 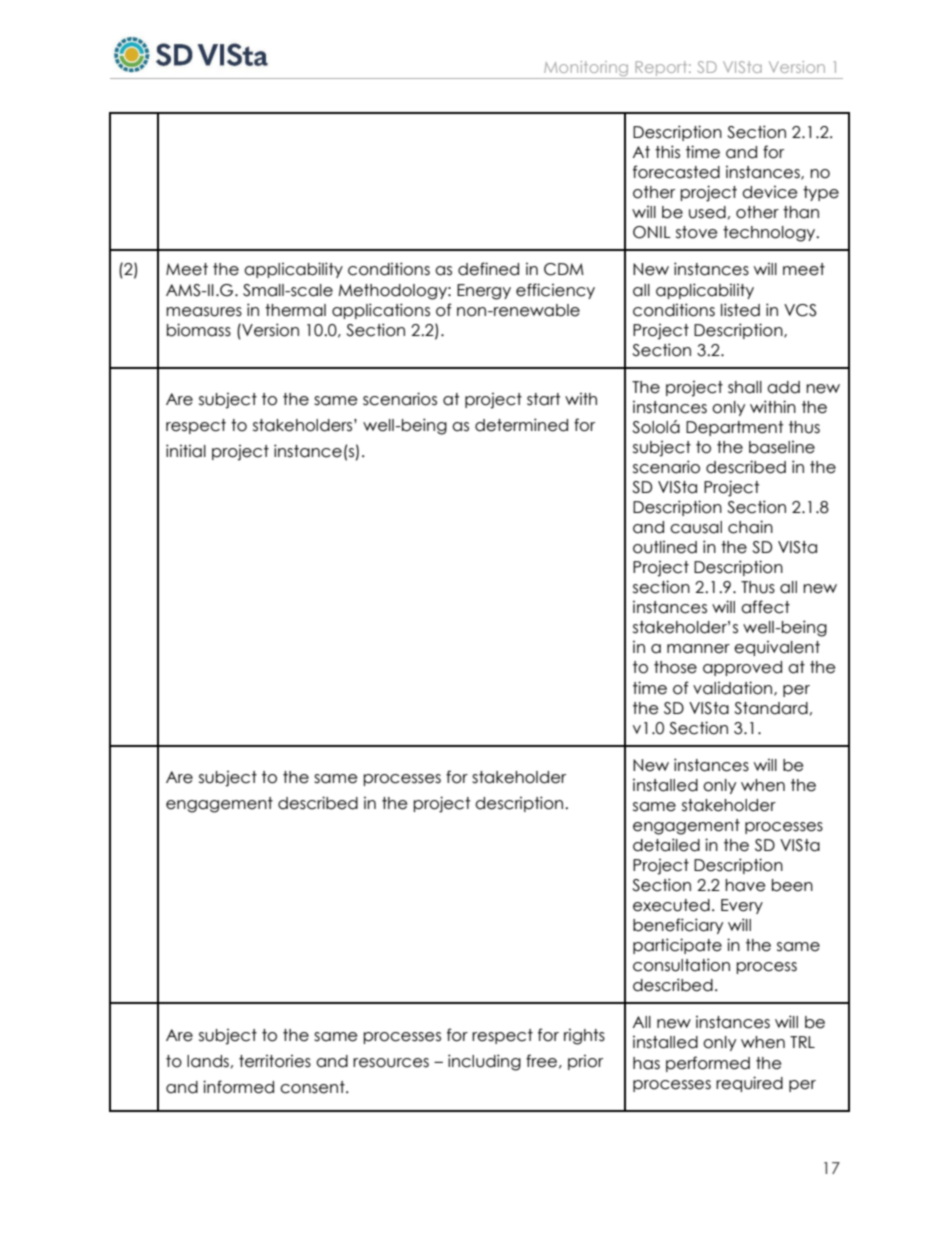 What do you see at coordinates (586, 70) in the document?
I see `Monitoring` at bounding box center [586, 70].
